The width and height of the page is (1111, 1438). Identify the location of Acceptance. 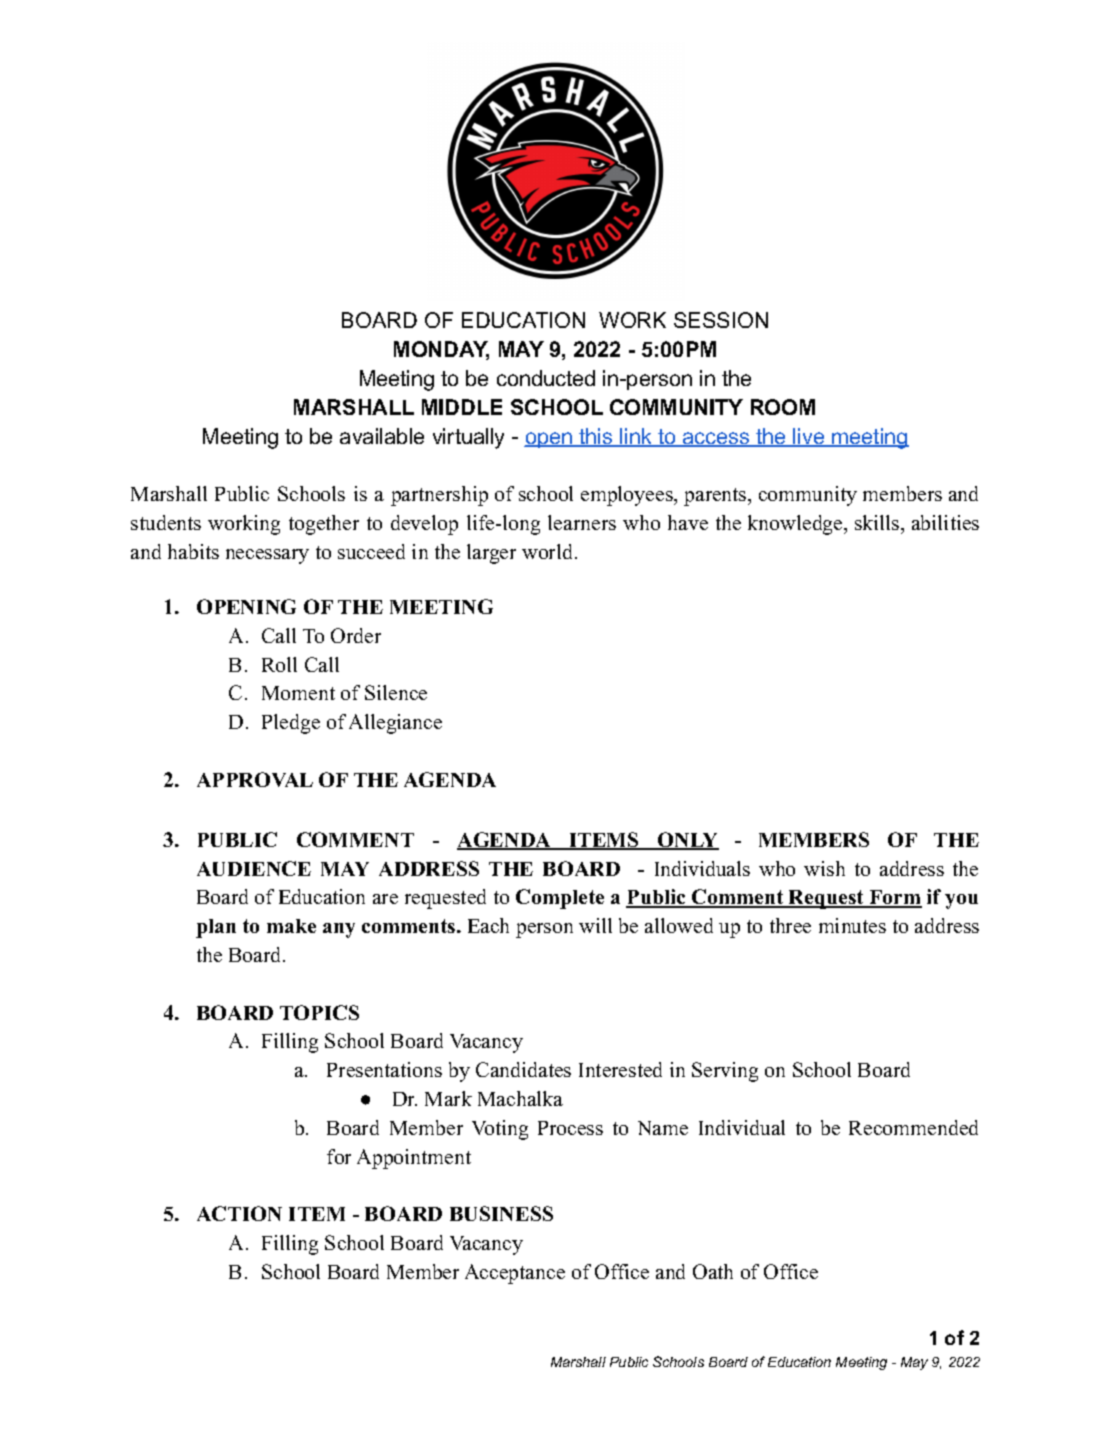
(515, 1274).
